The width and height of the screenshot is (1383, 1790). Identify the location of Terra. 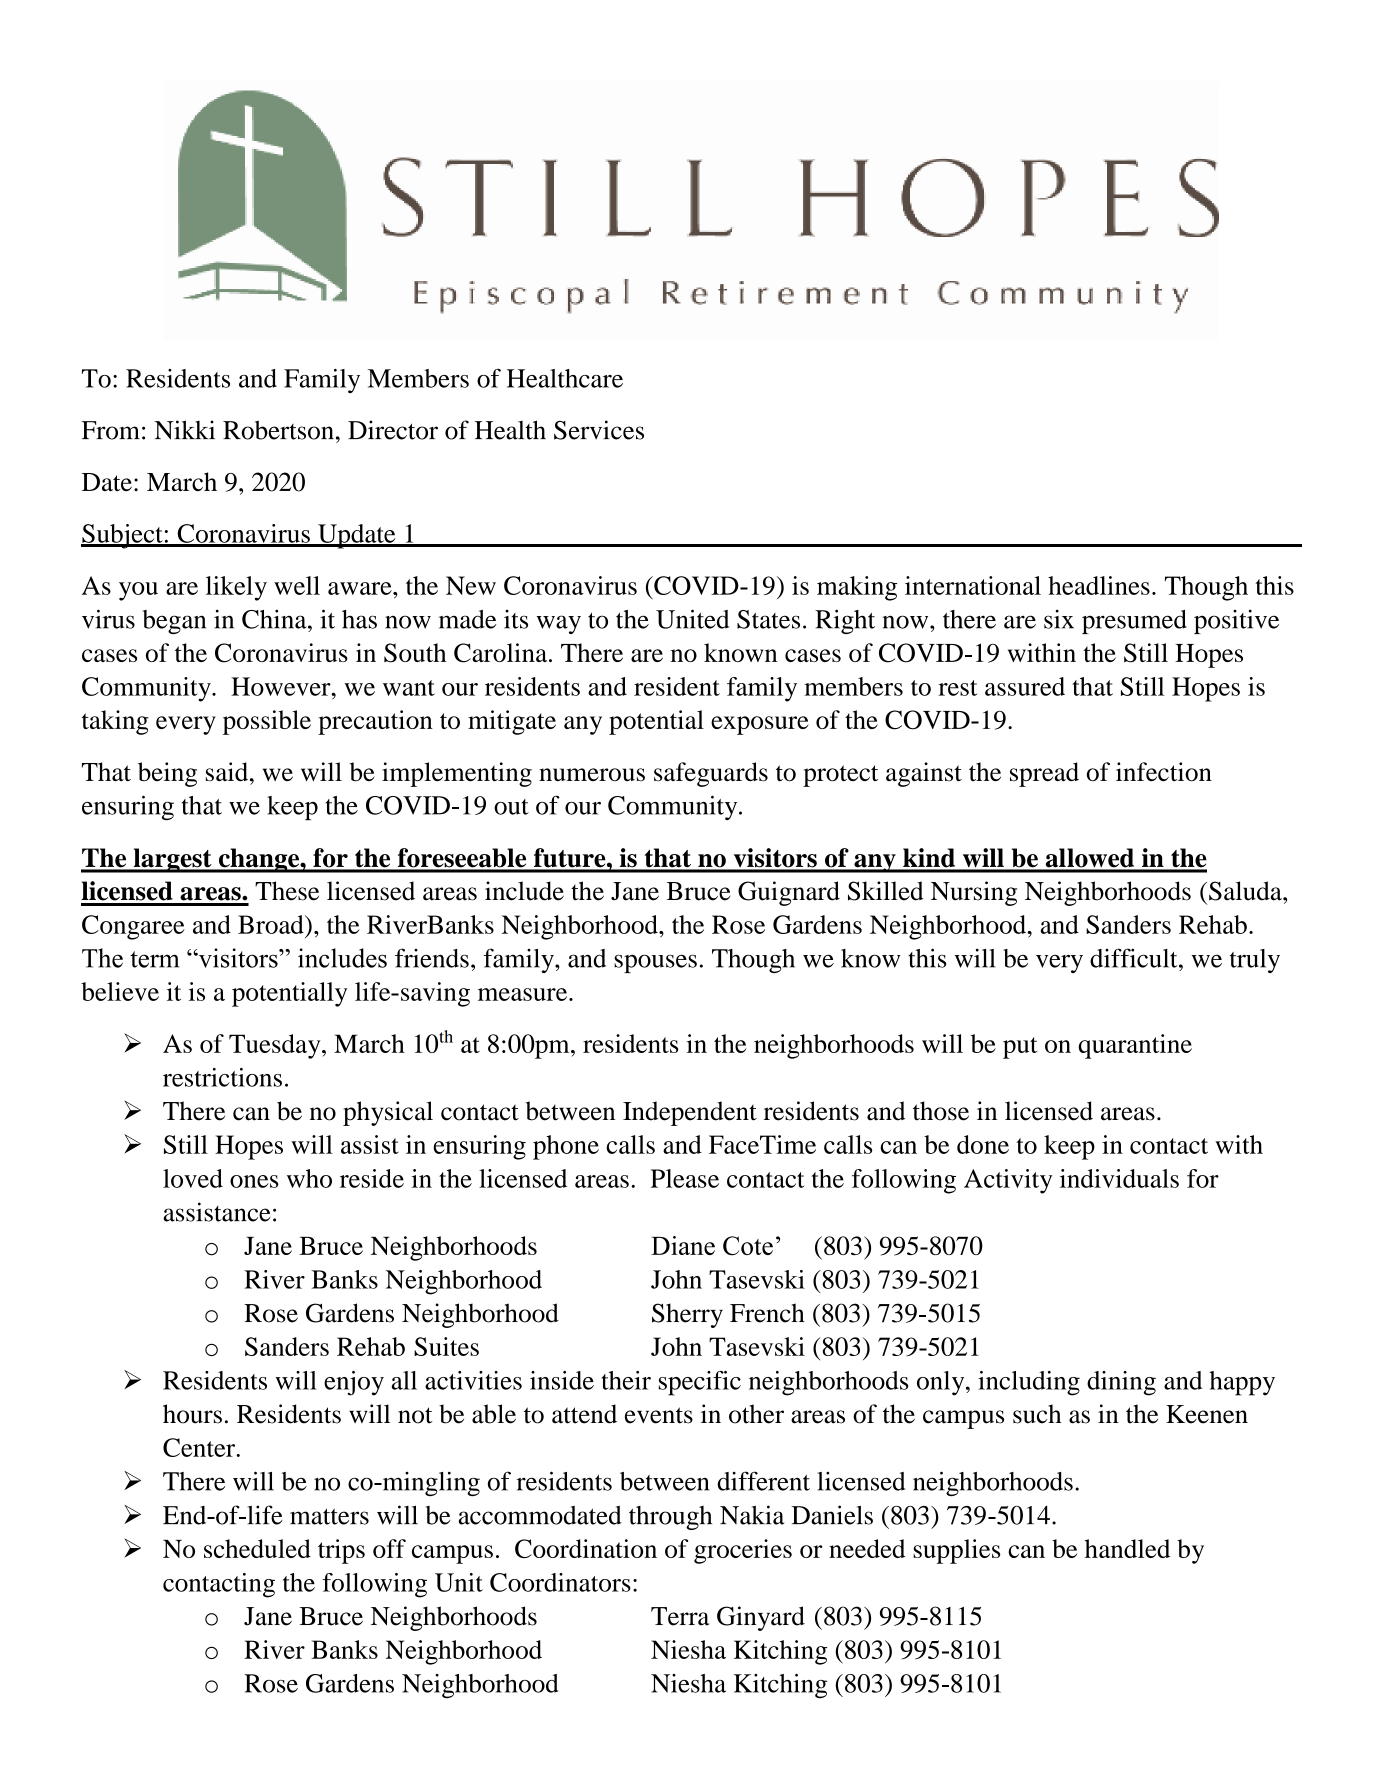
(680, 1616).
